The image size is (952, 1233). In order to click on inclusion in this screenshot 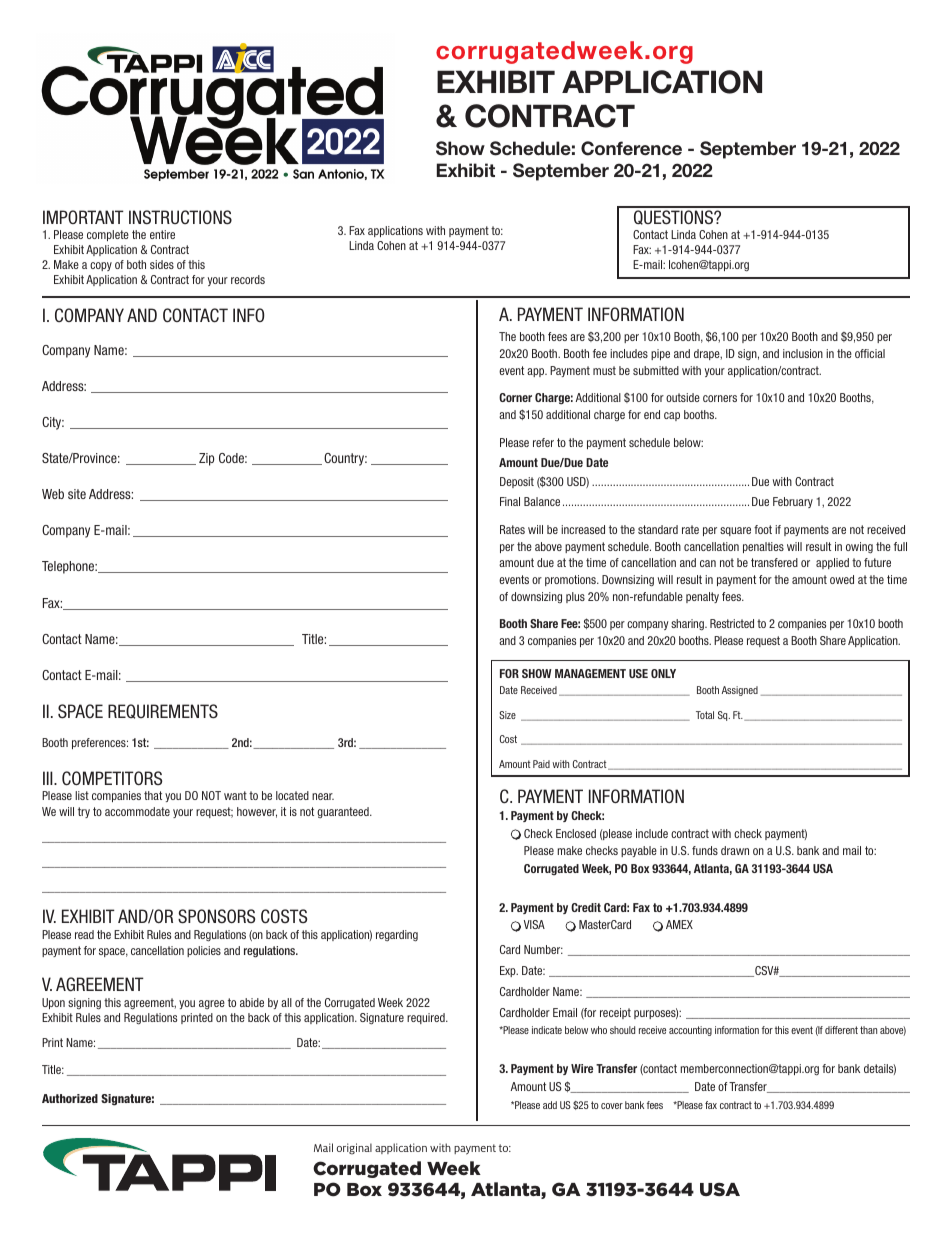, I will do `click(803, 353)`.
